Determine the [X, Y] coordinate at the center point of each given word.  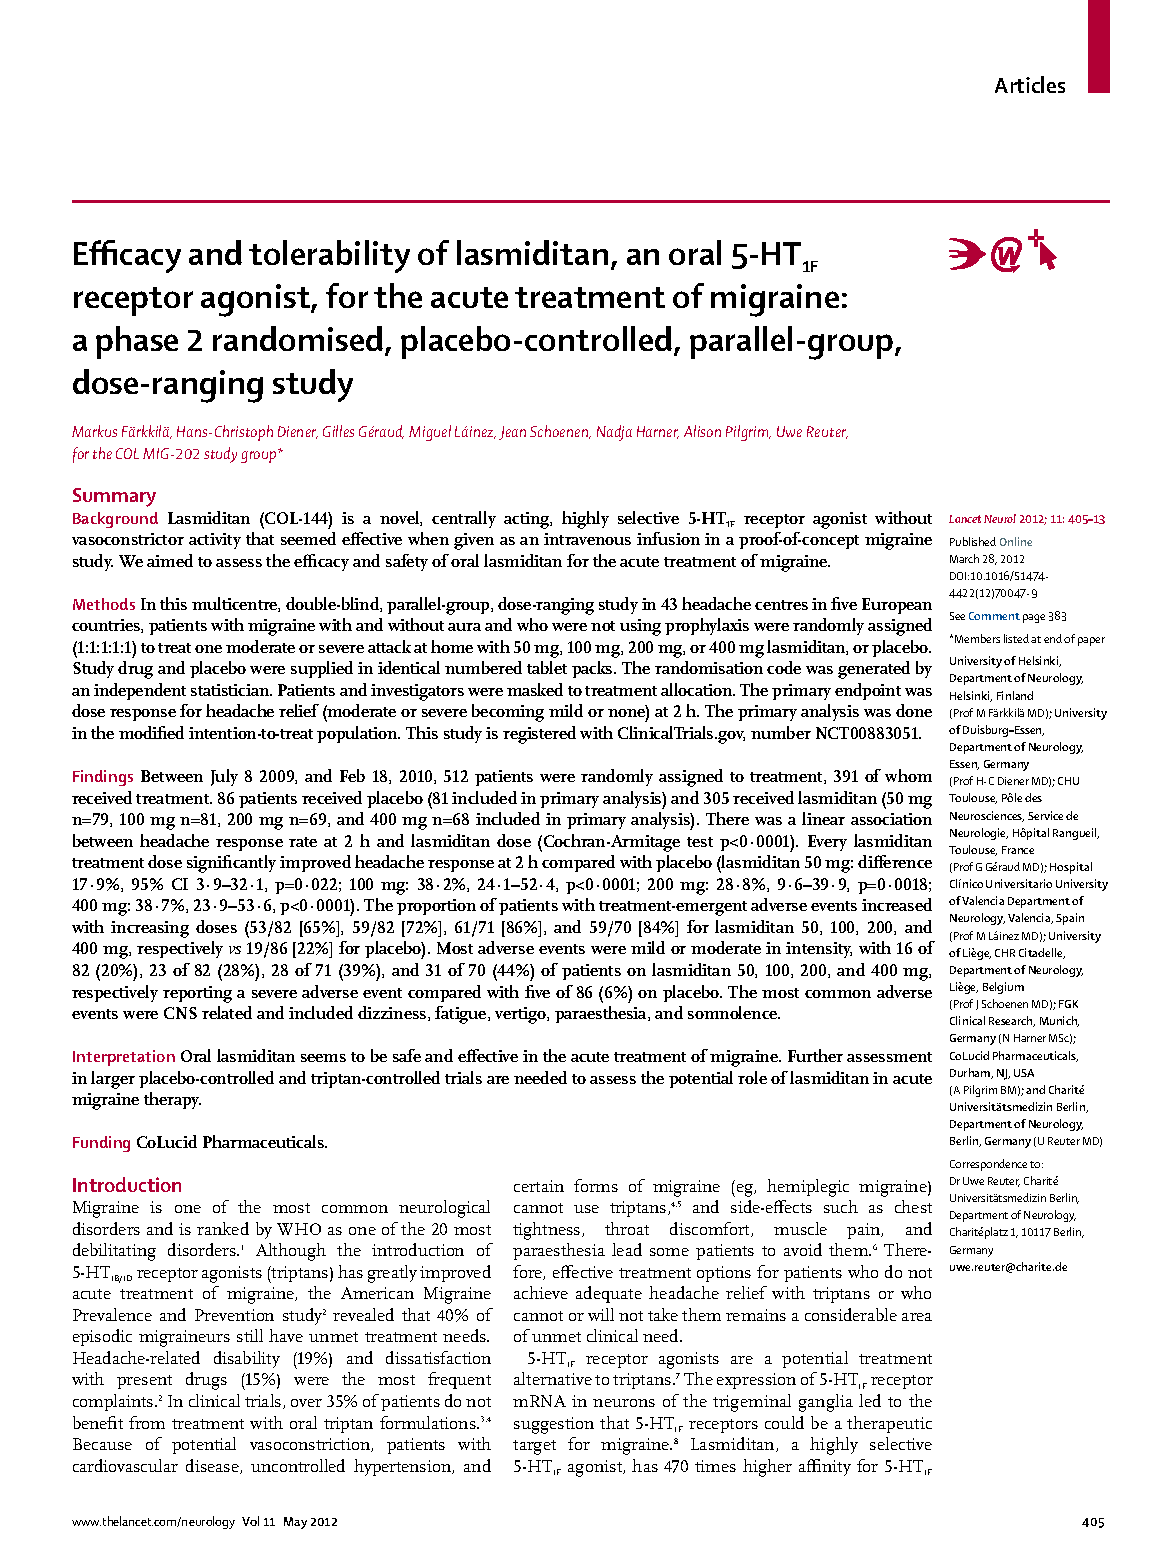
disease [213, 1466]
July [224, 777]
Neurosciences [987, 816]
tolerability [329, 256]
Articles [1030, 84]
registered [539, 735]
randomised [299, 340]
